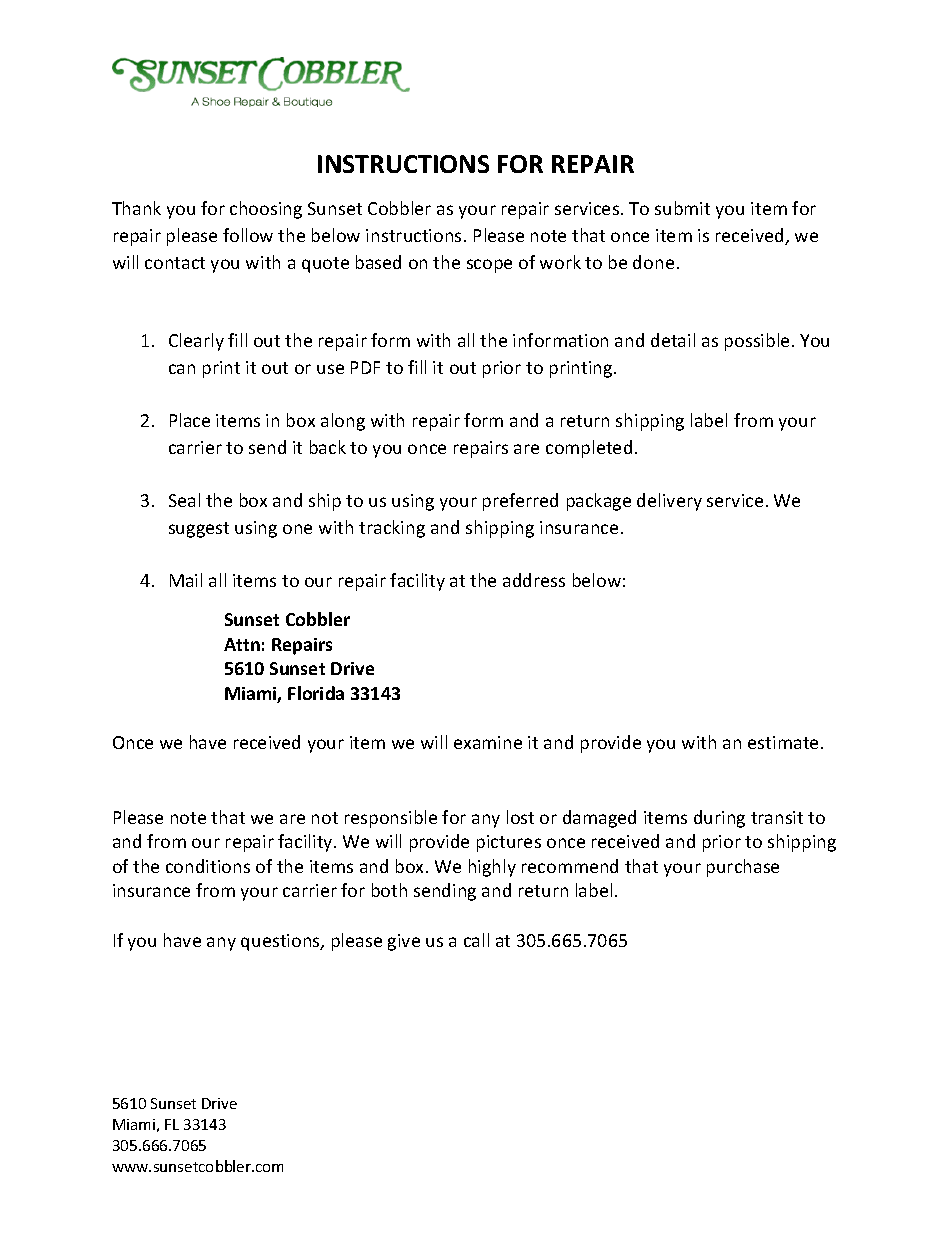  Describe the element at coordinates (488, 742) in the screenshot. I see `examine` at that location.
